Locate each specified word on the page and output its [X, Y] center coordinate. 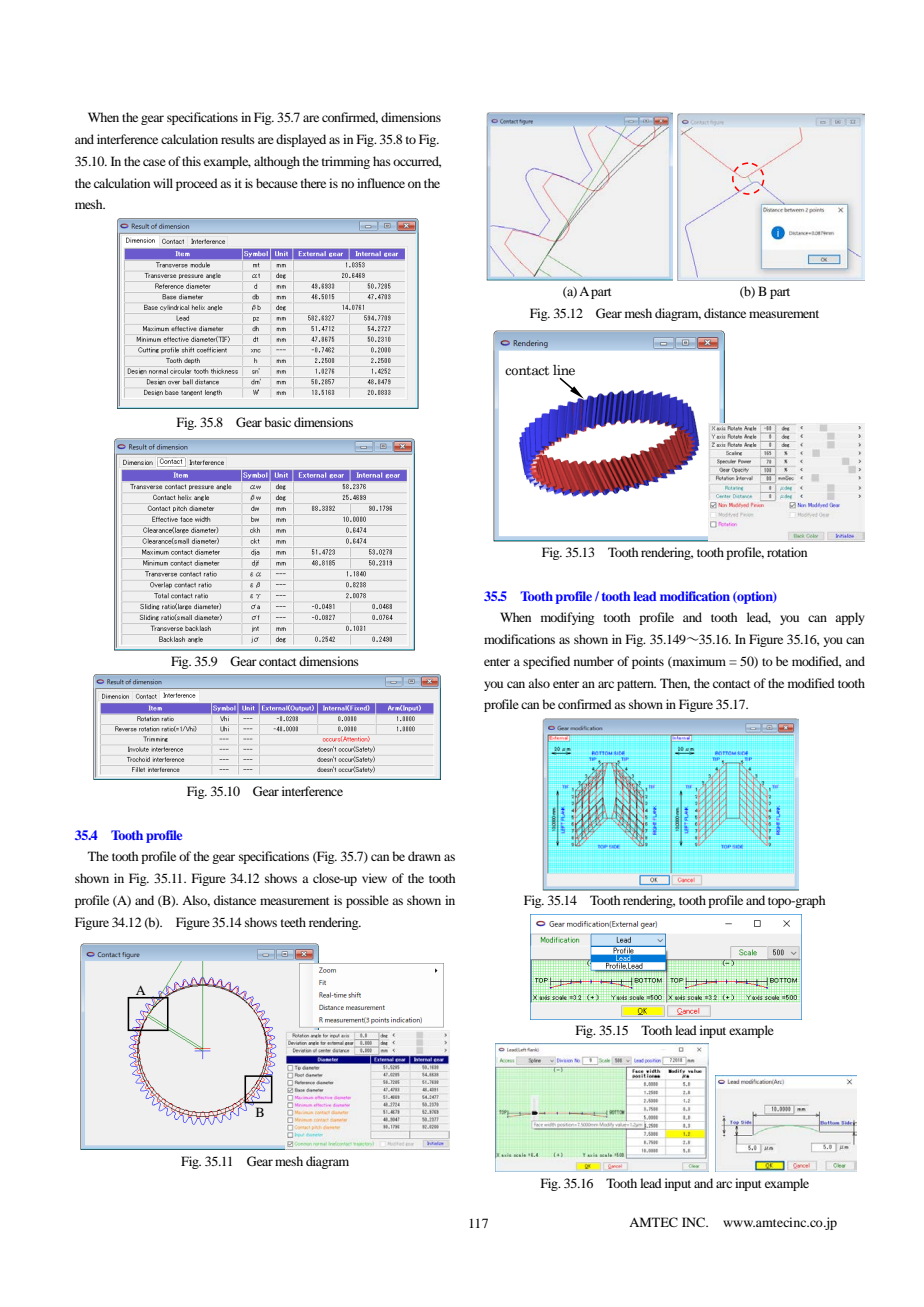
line [564, 369]
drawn [424, 856]
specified [546, 662]
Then [675, 684]
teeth [293, 922]
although [277, 162]
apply [850, 618]
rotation [787, 552]
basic [277, 422]
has [382, 161]
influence [381, 183]
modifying [567, 618]
